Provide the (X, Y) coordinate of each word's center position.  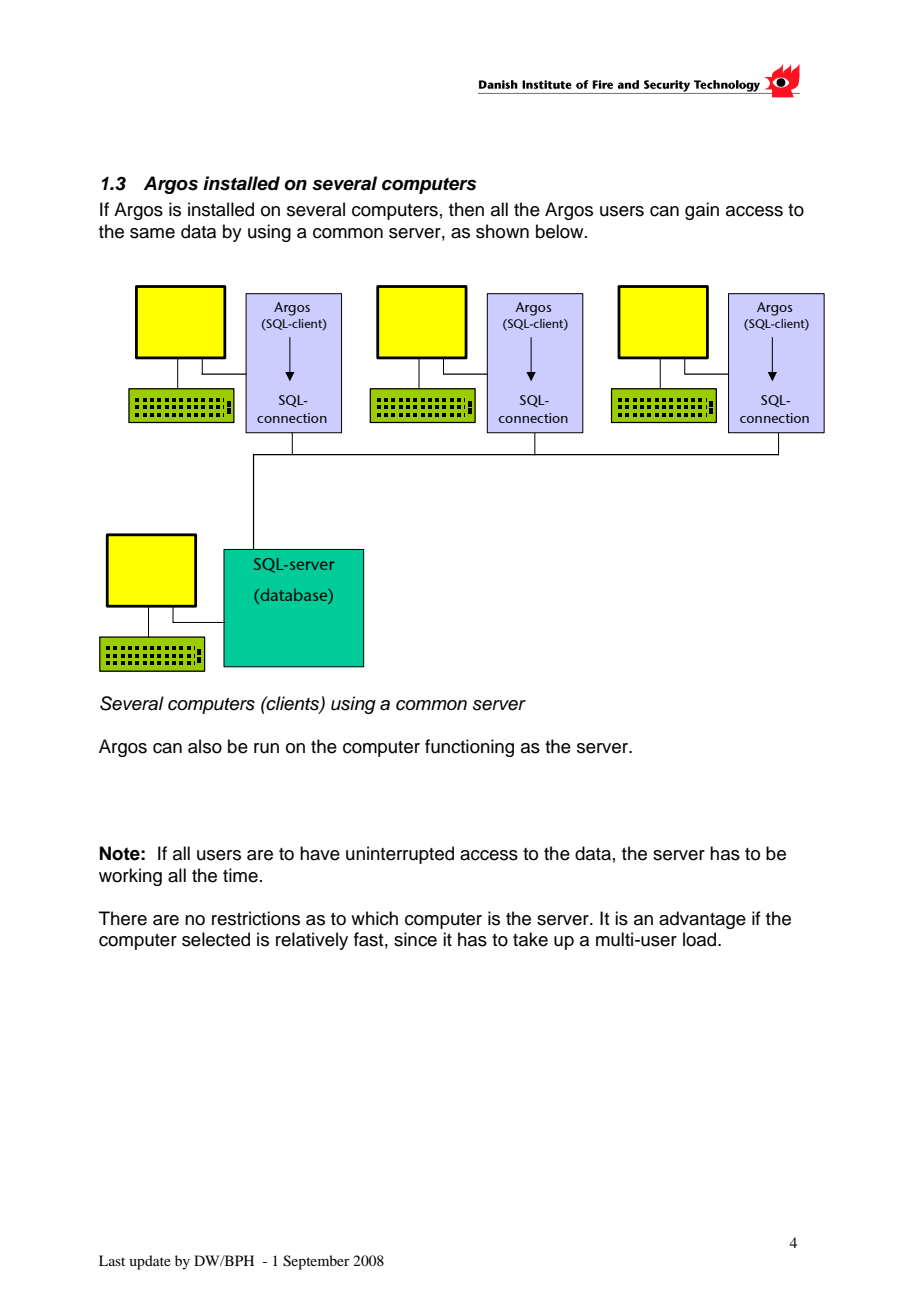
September (316, 1262)
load (701, 939)
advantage (702, 920)
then (466, 209)
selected (216, 939)
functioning (469, 748)
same (152, 233)
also (205, 746)
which (374, 918)
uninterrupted (400, 855)
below (561, 231)
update (150, 1262)
